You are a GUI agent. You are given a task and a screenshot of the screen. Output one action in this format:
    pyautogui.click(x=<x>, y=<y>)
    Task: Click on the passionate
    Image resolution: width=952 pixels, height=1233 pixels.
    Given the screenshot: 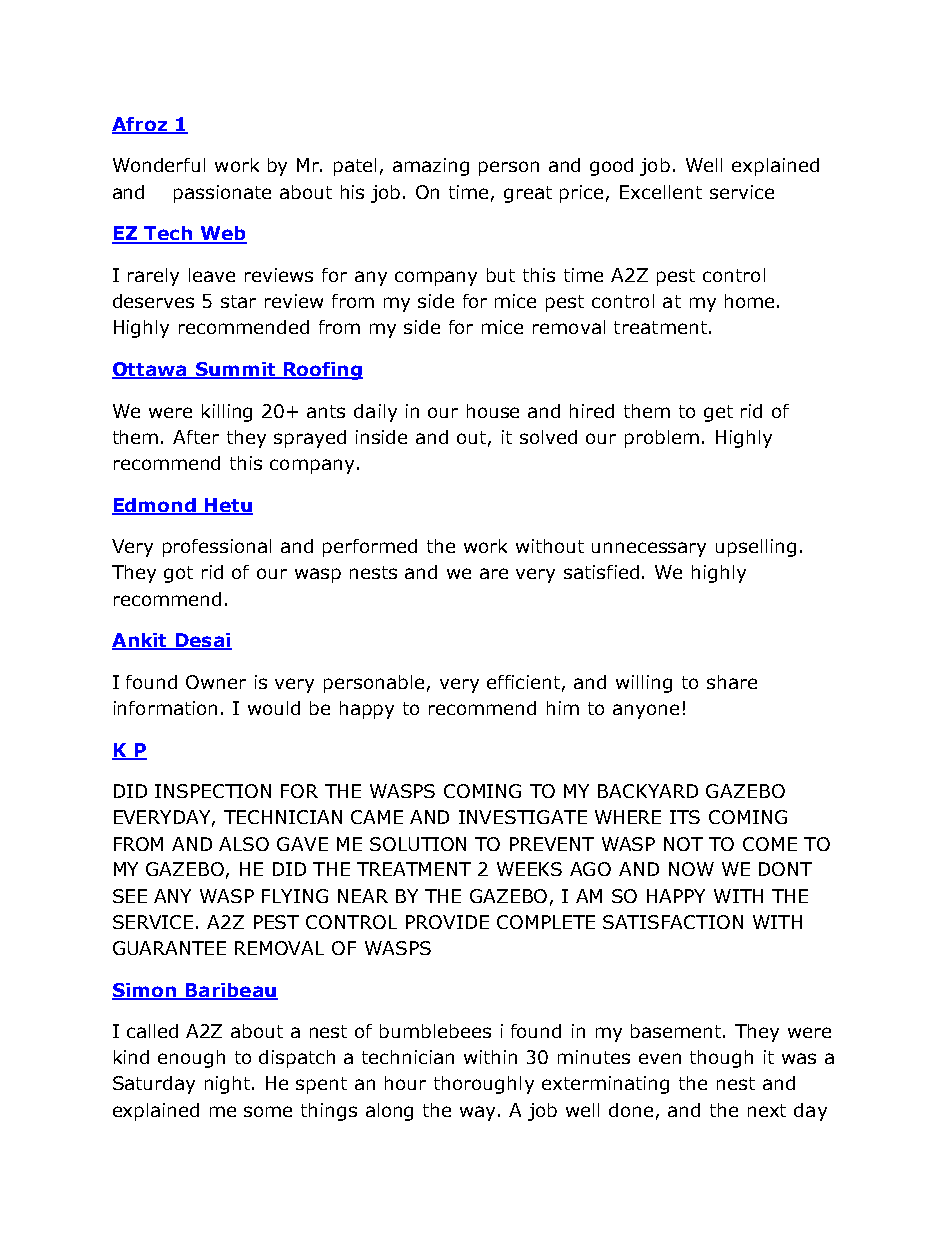 What is the action you would take?
    pyautogui.click(x=222, y=194)
